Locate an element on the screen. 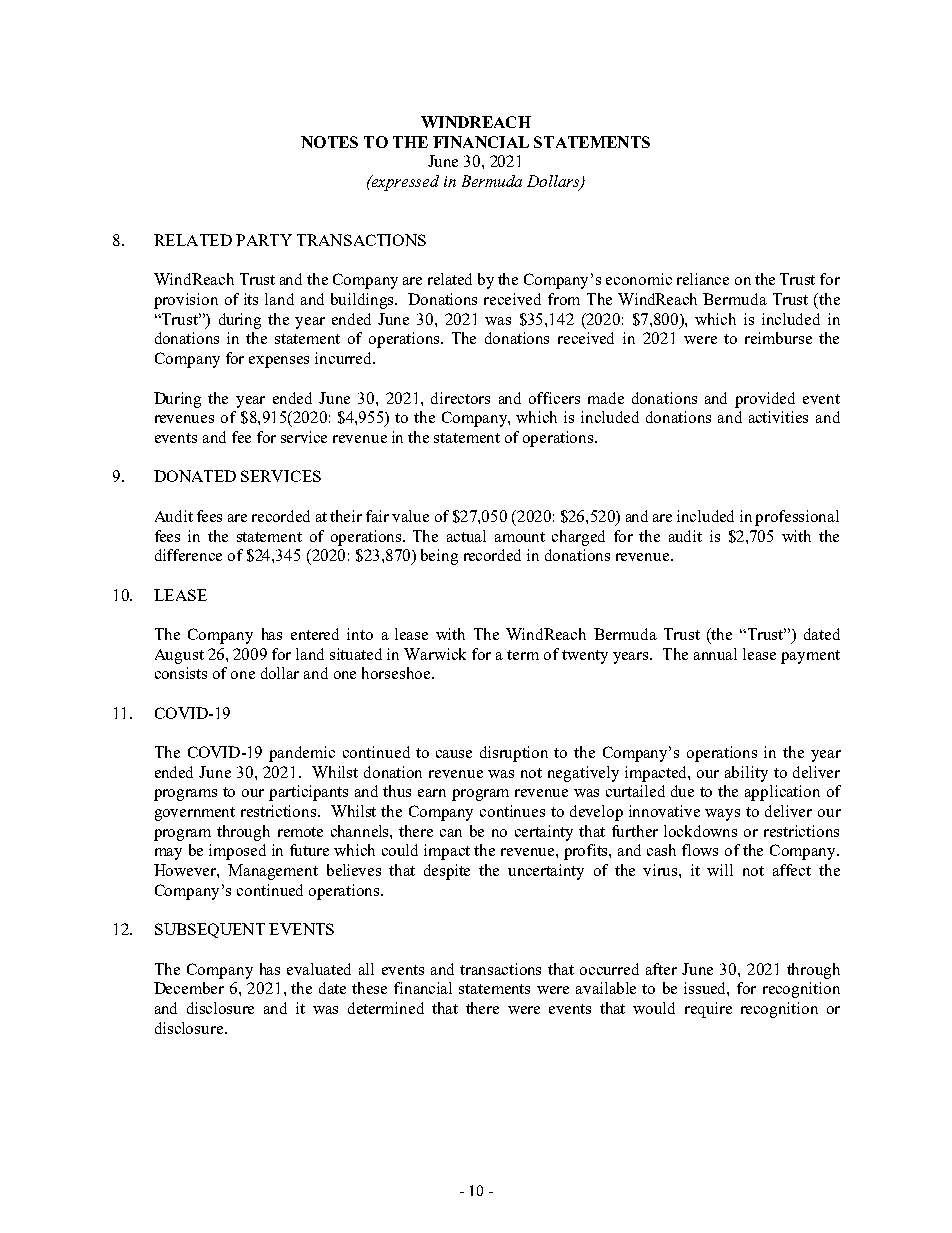 The height and width of the screenshot is (1233, 952). pandemic is located at coordinates (302, 754).
